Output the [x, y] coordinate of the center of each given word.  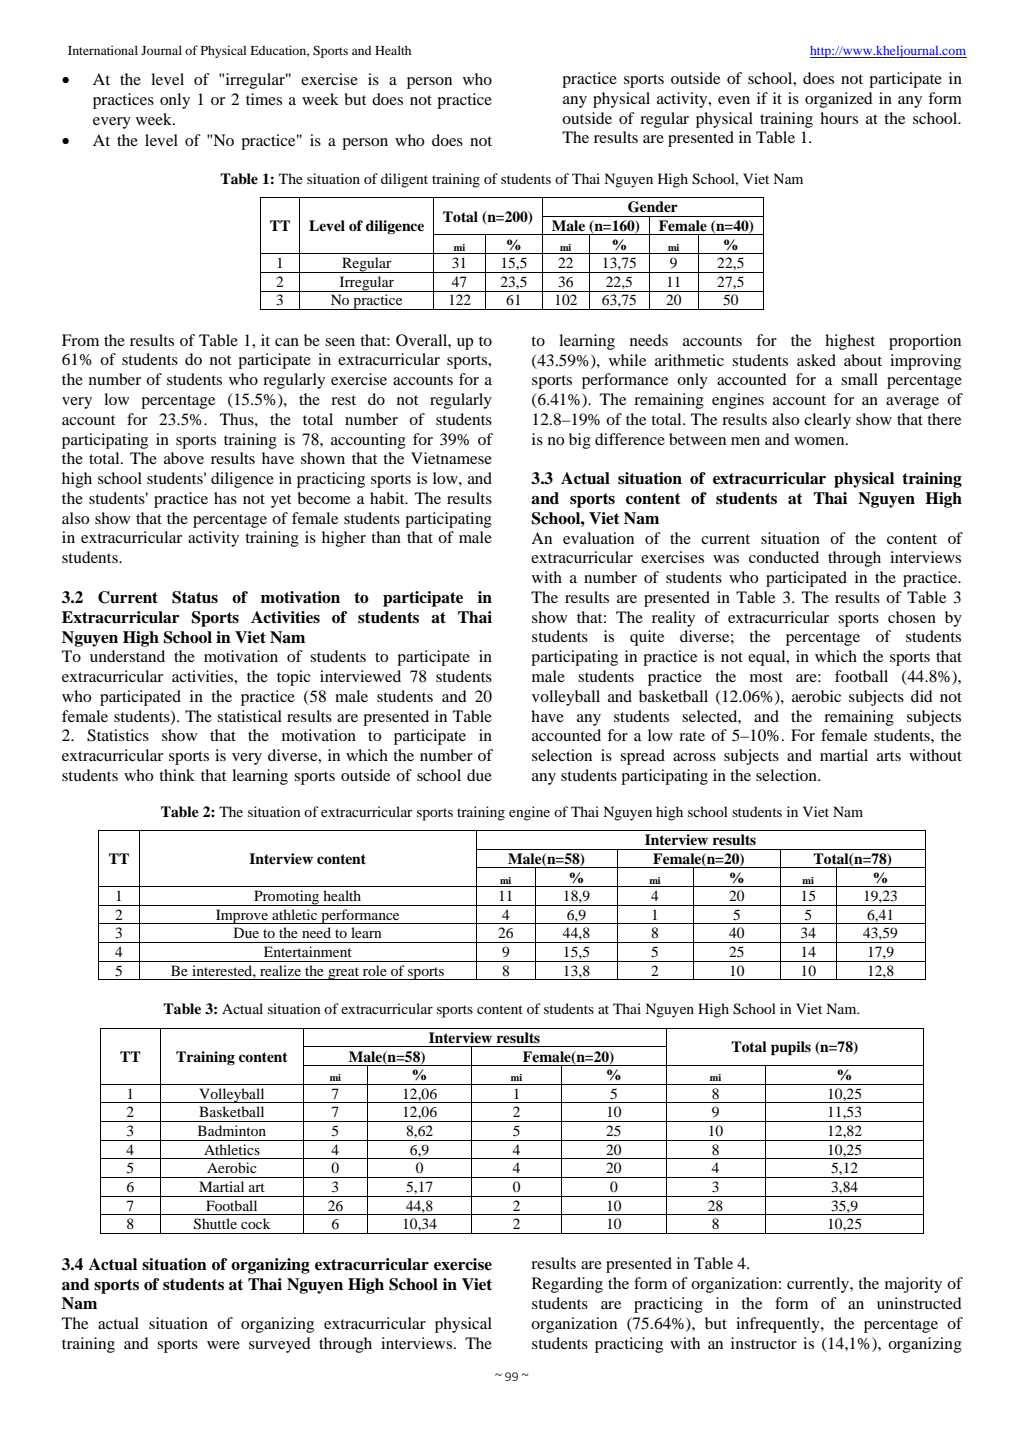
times [264, 99]
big [580, 441]
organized [839, 100]
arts [889, 756]
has [225, 498]
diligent [404, 180]
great [343, 973]
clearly [827, 421]
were [223, 1345]
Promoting [287, 898]
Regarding [567, 1285]
